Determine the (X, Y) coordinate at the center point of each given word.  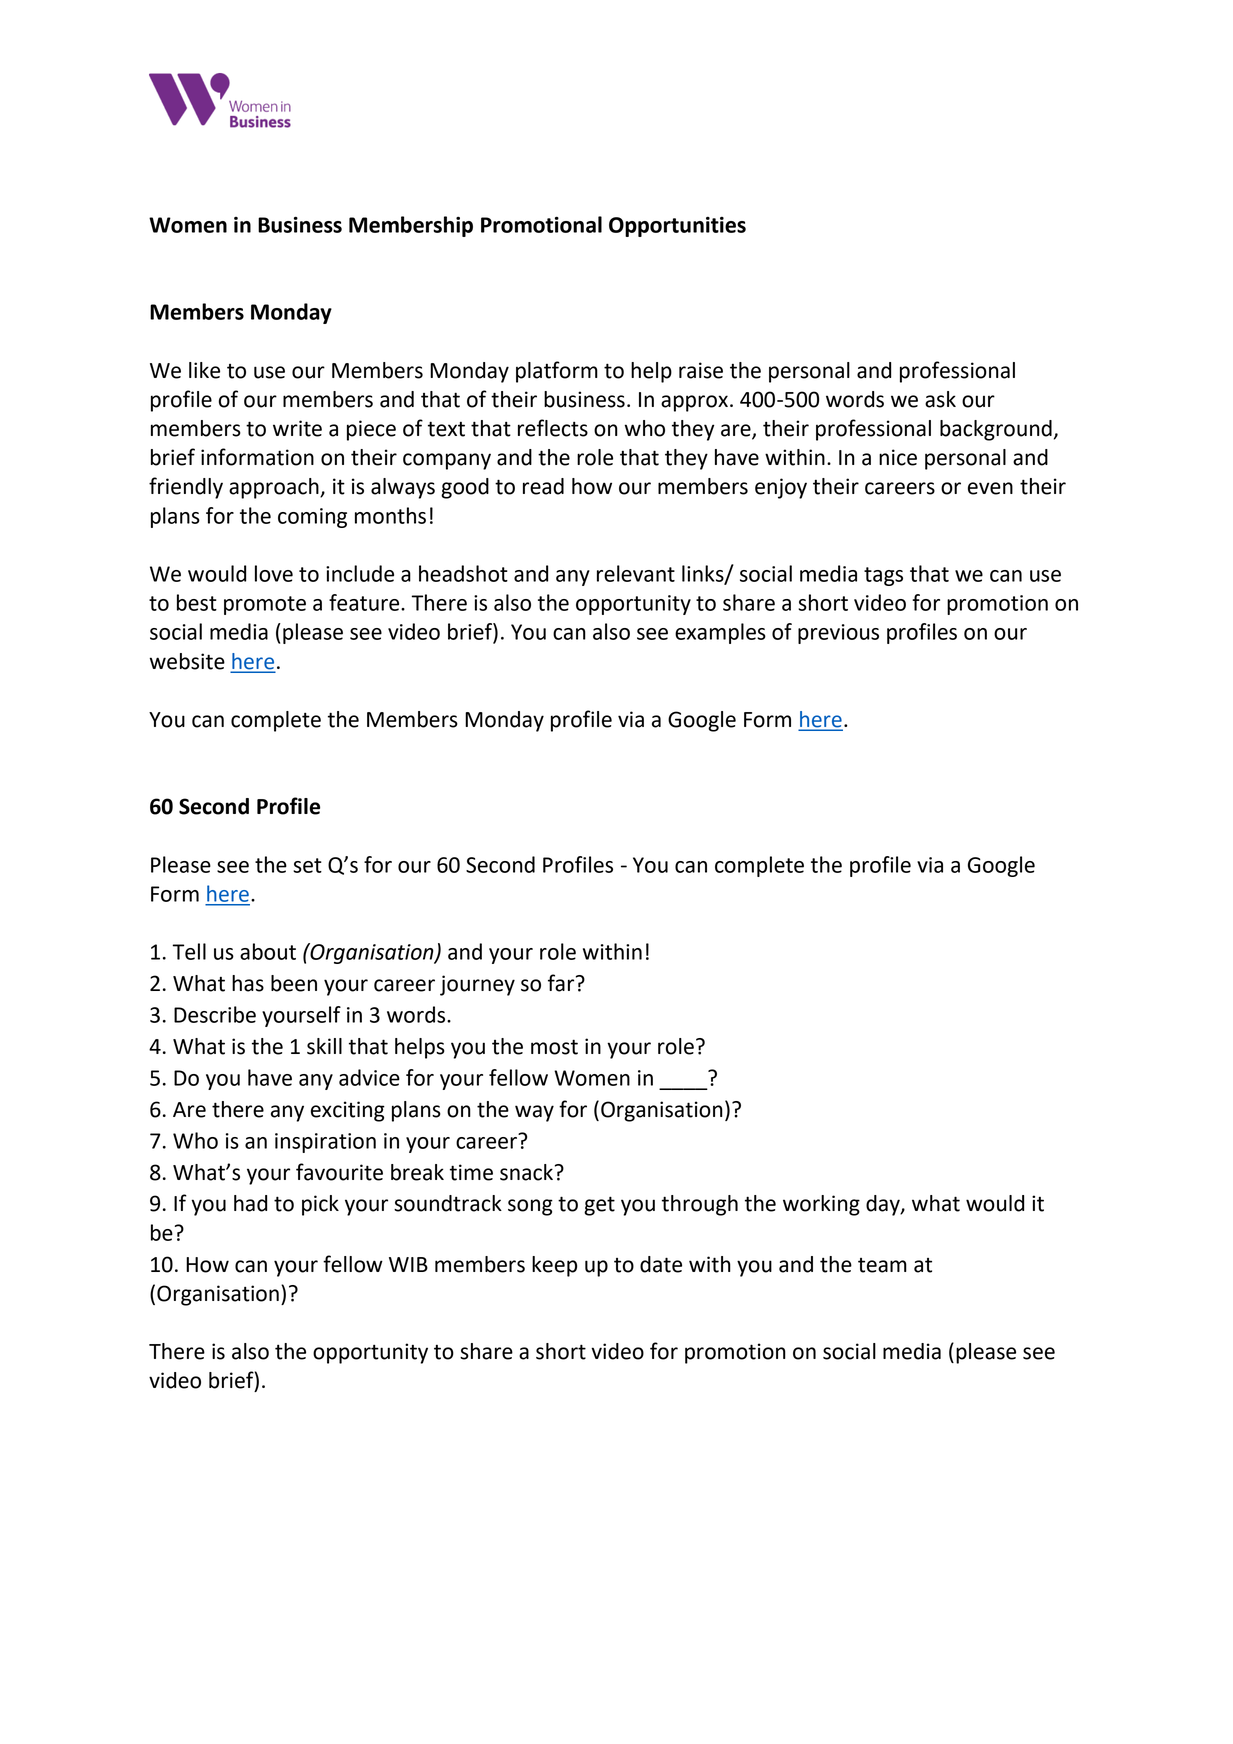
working (821, 1205)
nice (898, 457)
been (294, 983)
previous (838, 634)
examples (720, 633)
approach (275, 488)
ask (940, 399)
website (187, 661)
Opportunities (677, 227)
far (562, 983)
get (599, 1206)
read (543, 486)
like (204, 370)
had (250, 1203)
